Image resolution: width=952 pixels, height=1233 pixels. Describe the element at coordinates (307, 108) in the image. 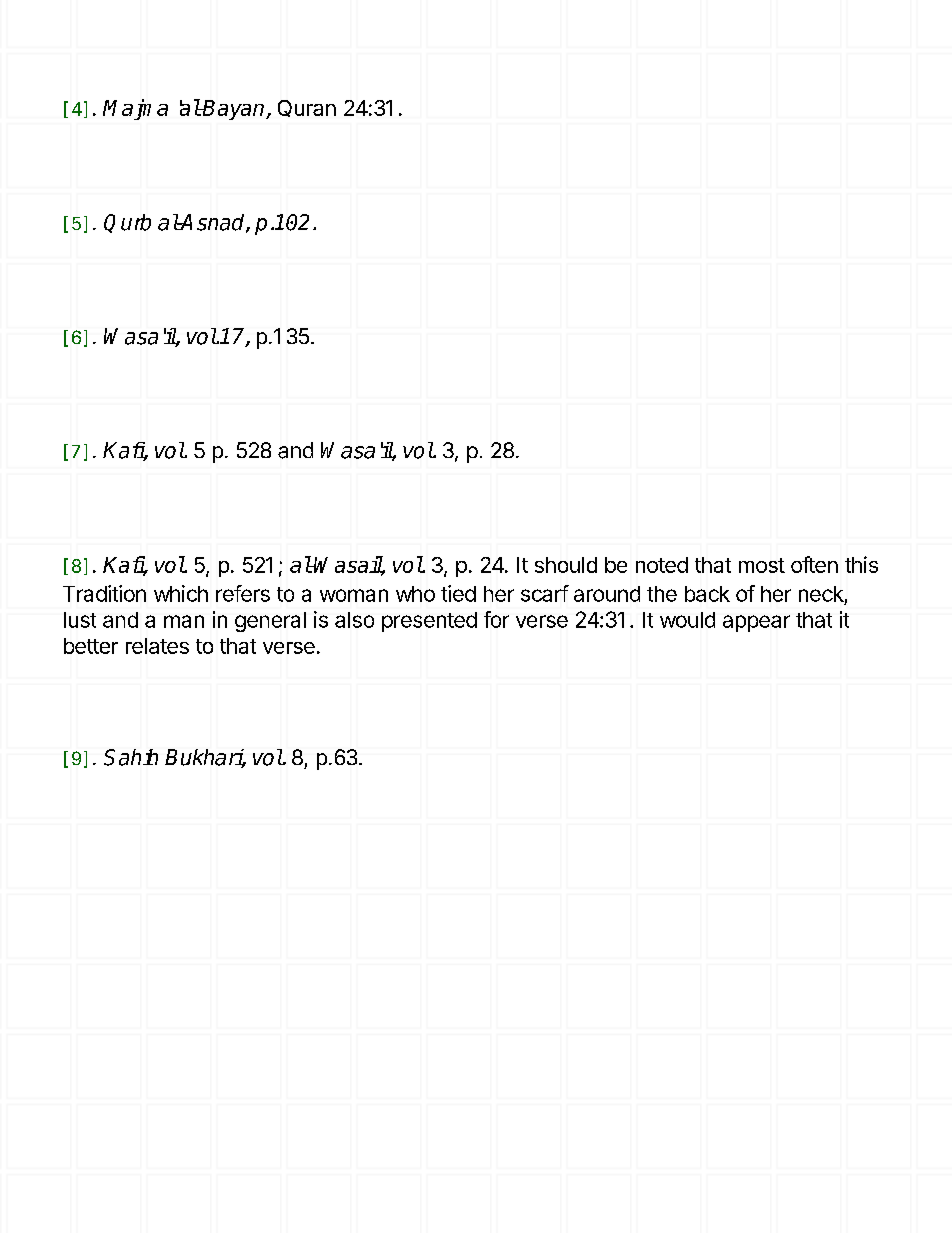

I see `Quran` at that location.
